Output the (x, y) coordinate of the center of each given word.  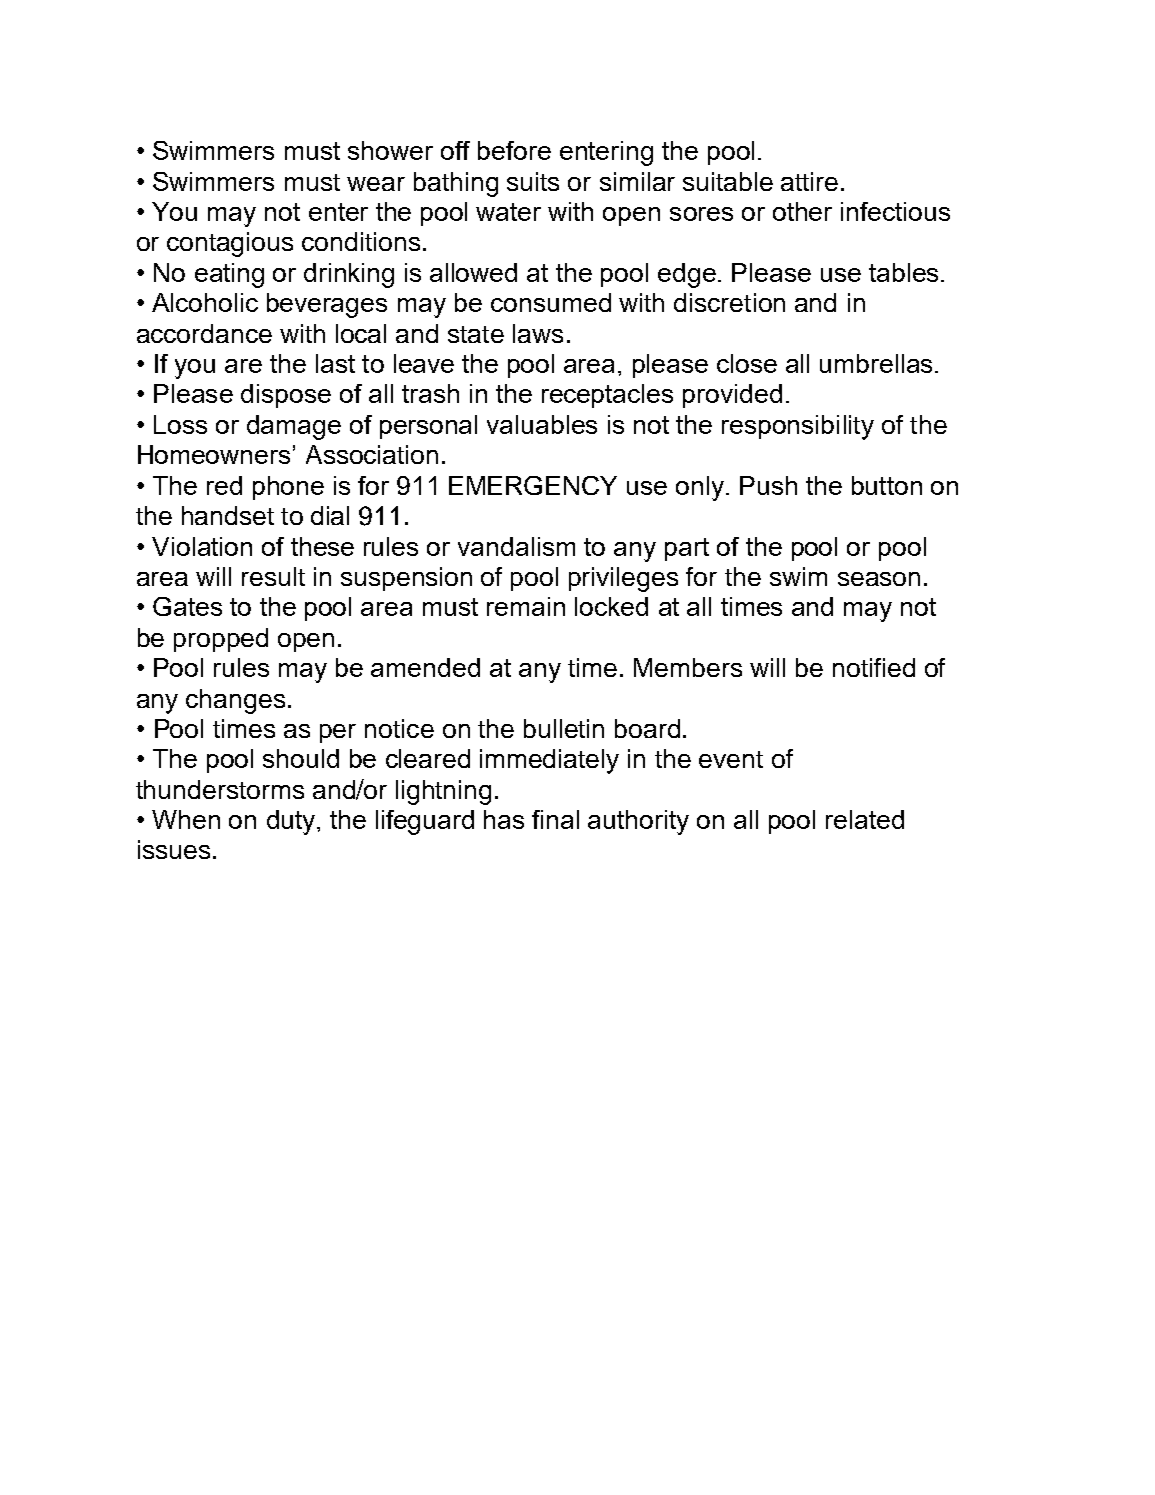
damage (294, 427)
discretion (729, 302)
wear (376, 184)
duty (292, 822)
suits (533, 181)
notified (874, 667)
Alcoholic (205, 302)
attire (809, 181)
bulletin (564, 728)
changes (235, 701)
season (879, 579)
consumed (551, 302)
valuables (542, 424)
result (273, 576)
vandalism (516, 546)
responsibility (798, 427)
